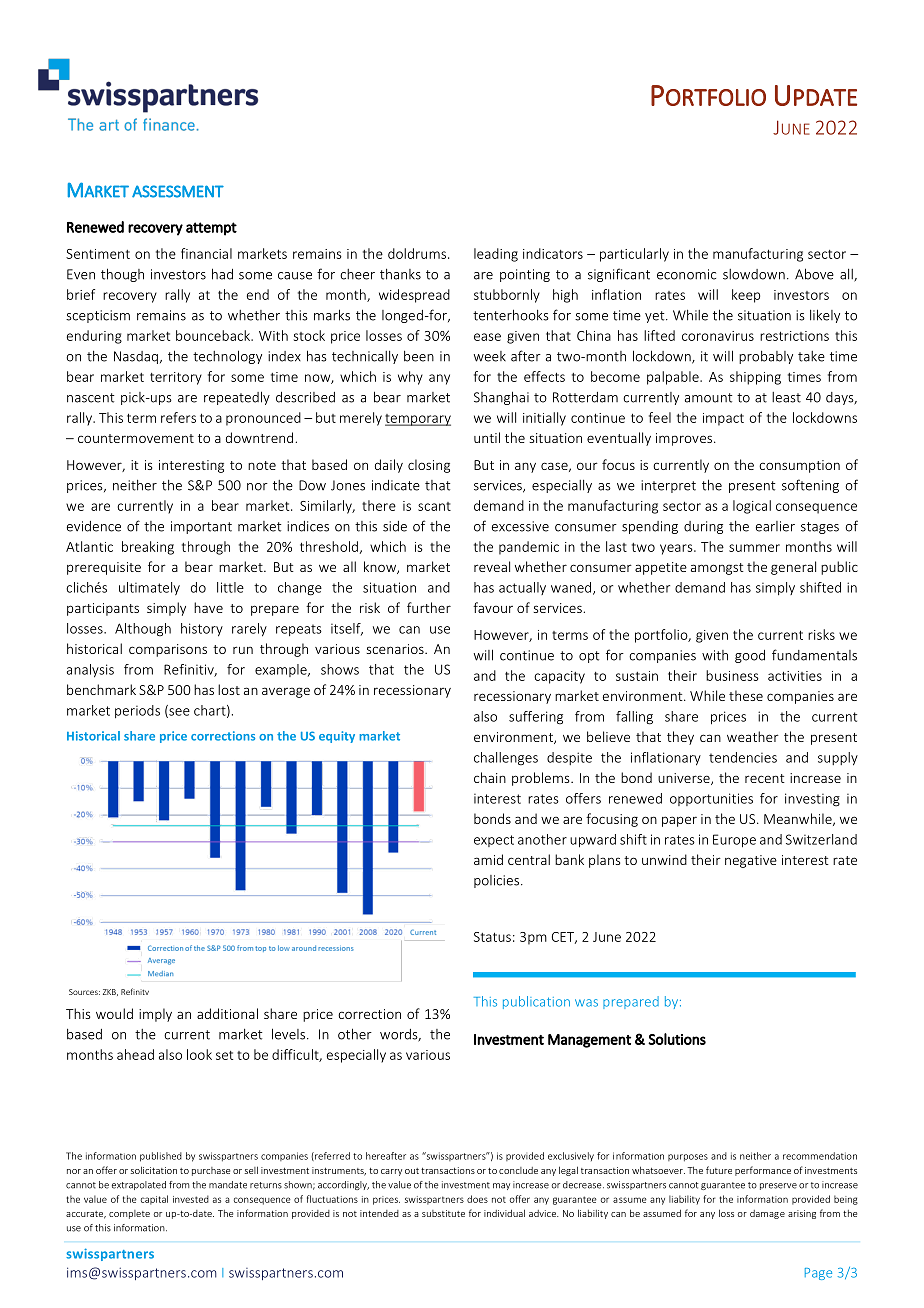 This image has width=924, height=1308. Describe the element at coordinates (492, 566) in the image. I see `reveal` at that location.
